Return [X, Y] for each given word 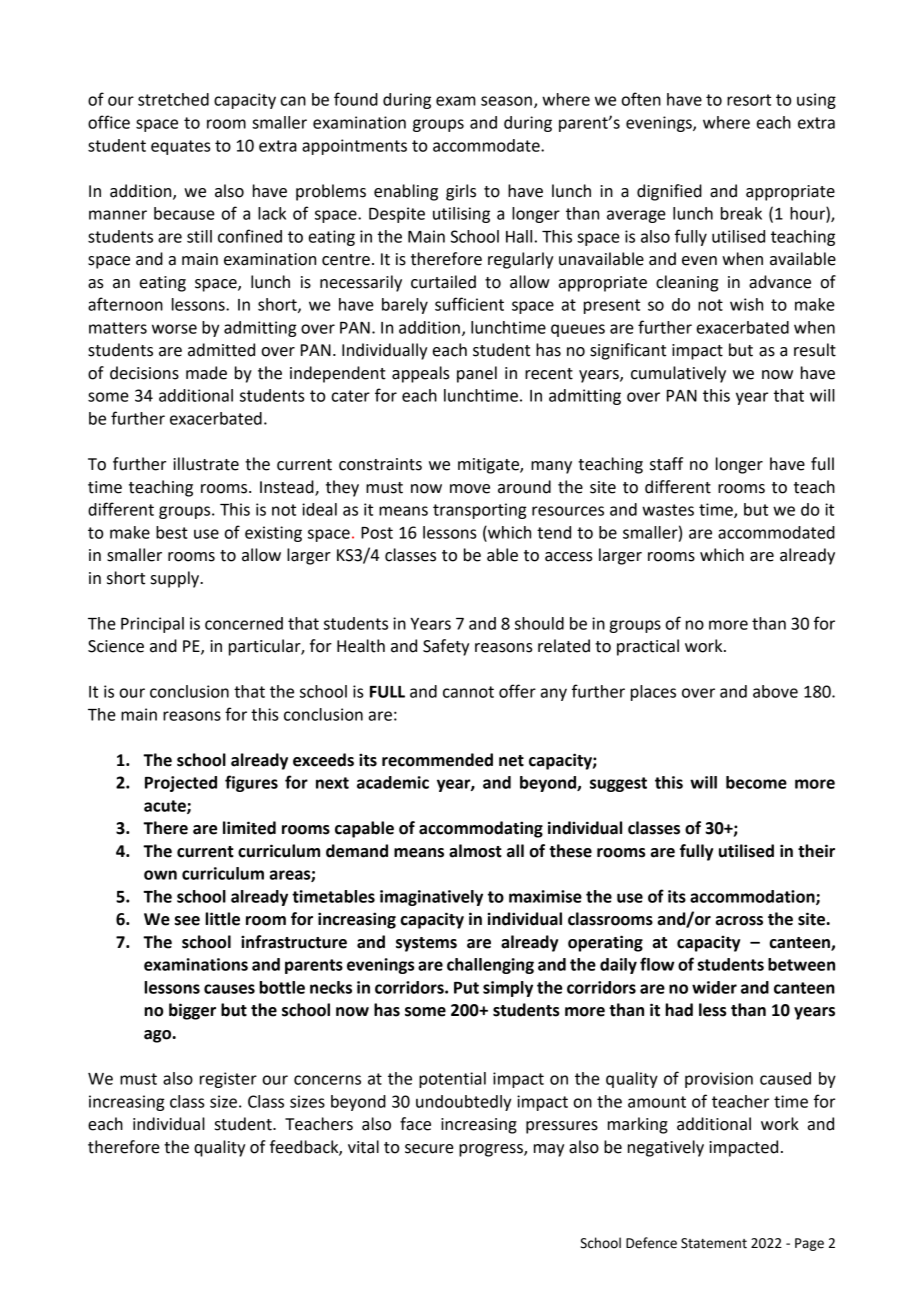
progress [492, 1150]
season [506, 101]
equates [180, 147]
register [228, 1080]
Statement [714, 1243]
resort [749, 100]
